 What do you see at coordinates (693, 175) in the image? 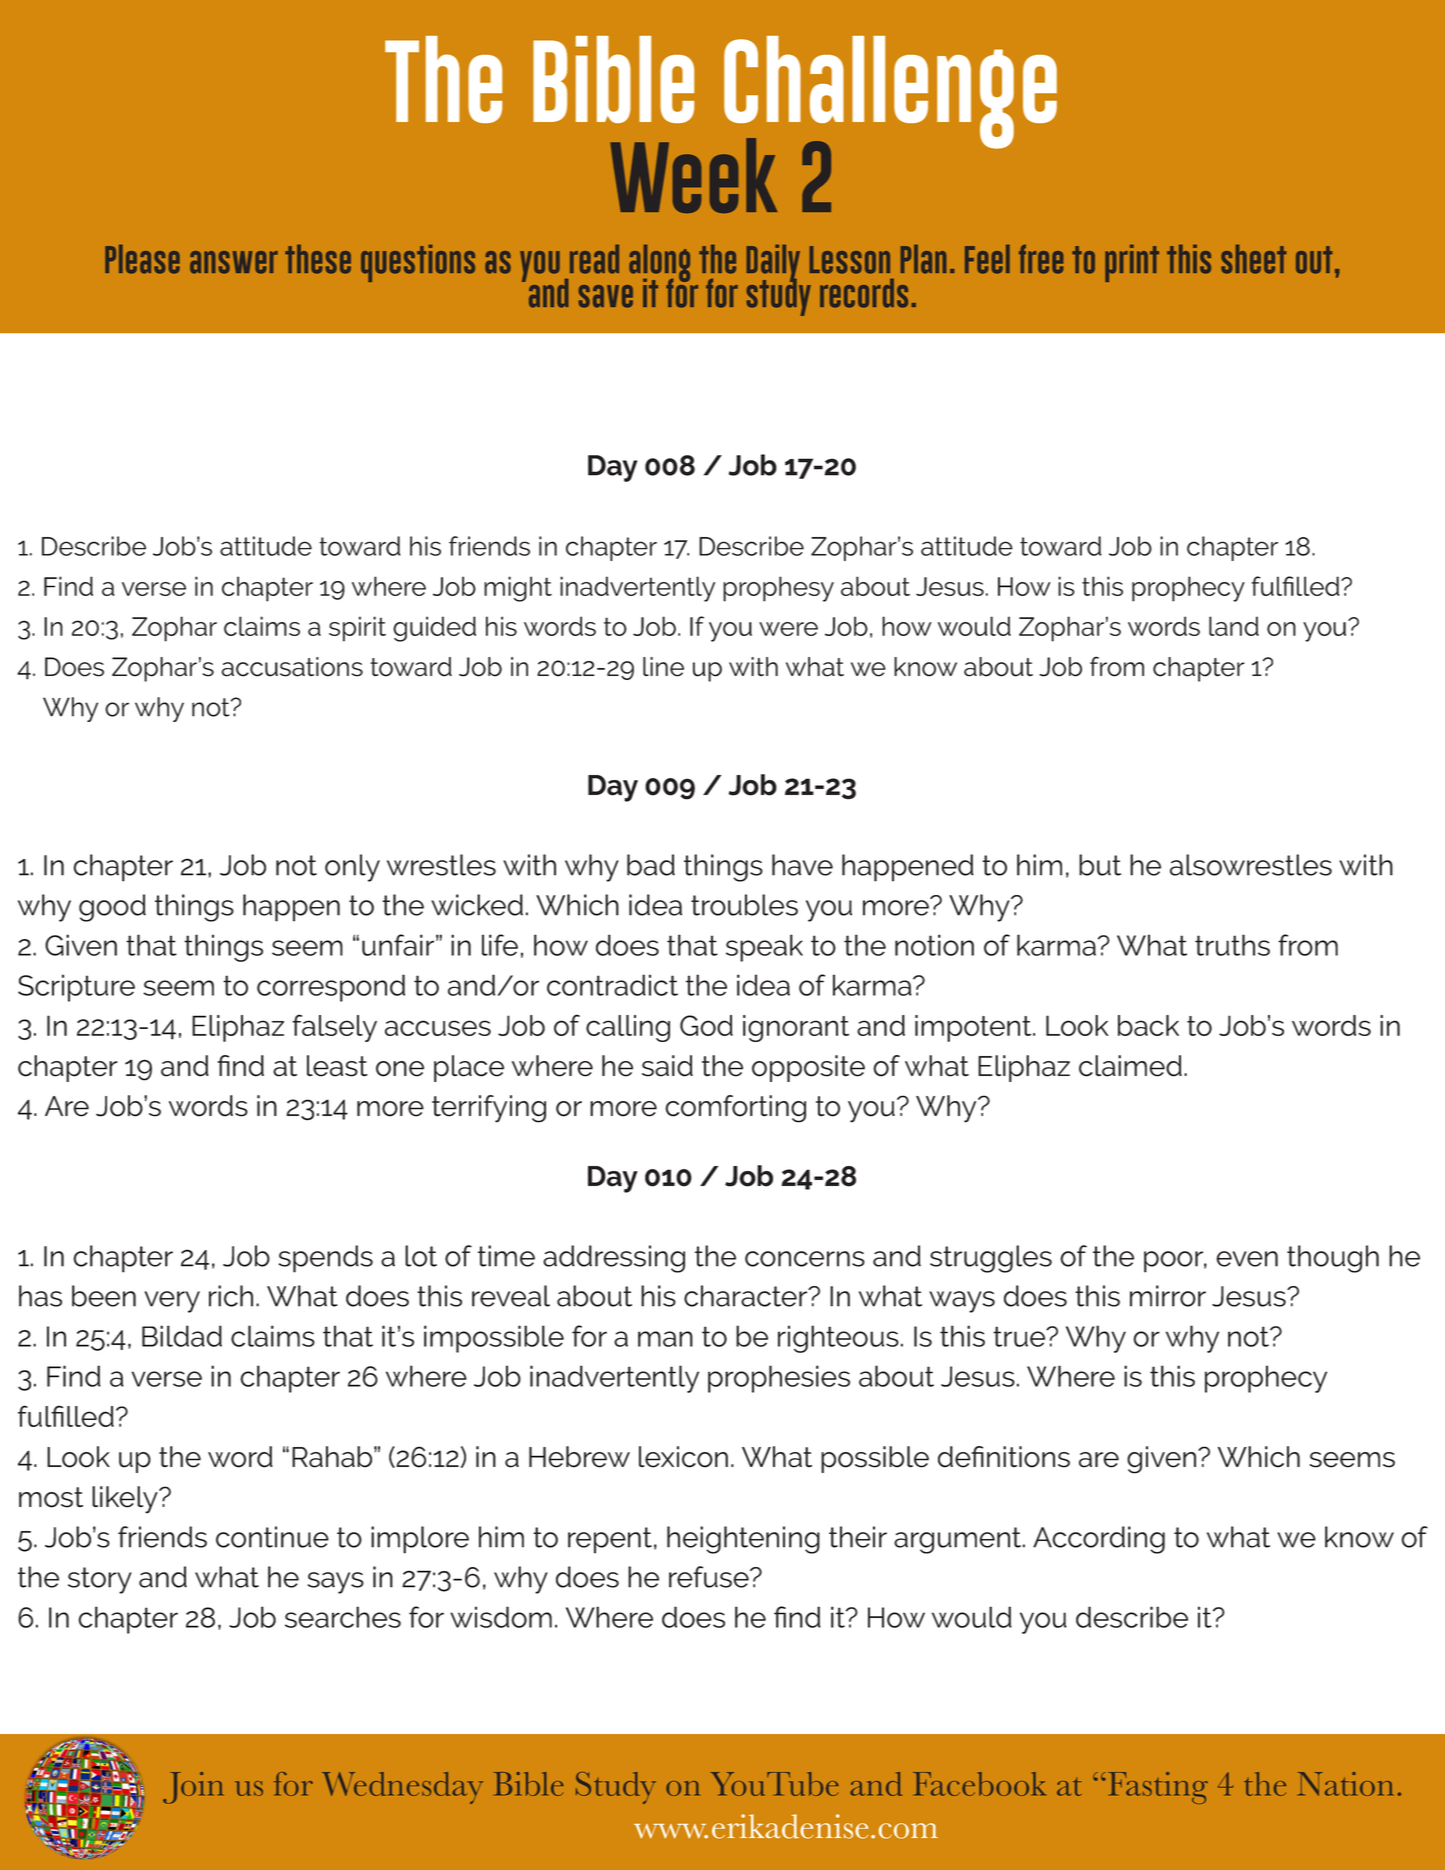
I see `Week` at bounding box center [693, 175].
